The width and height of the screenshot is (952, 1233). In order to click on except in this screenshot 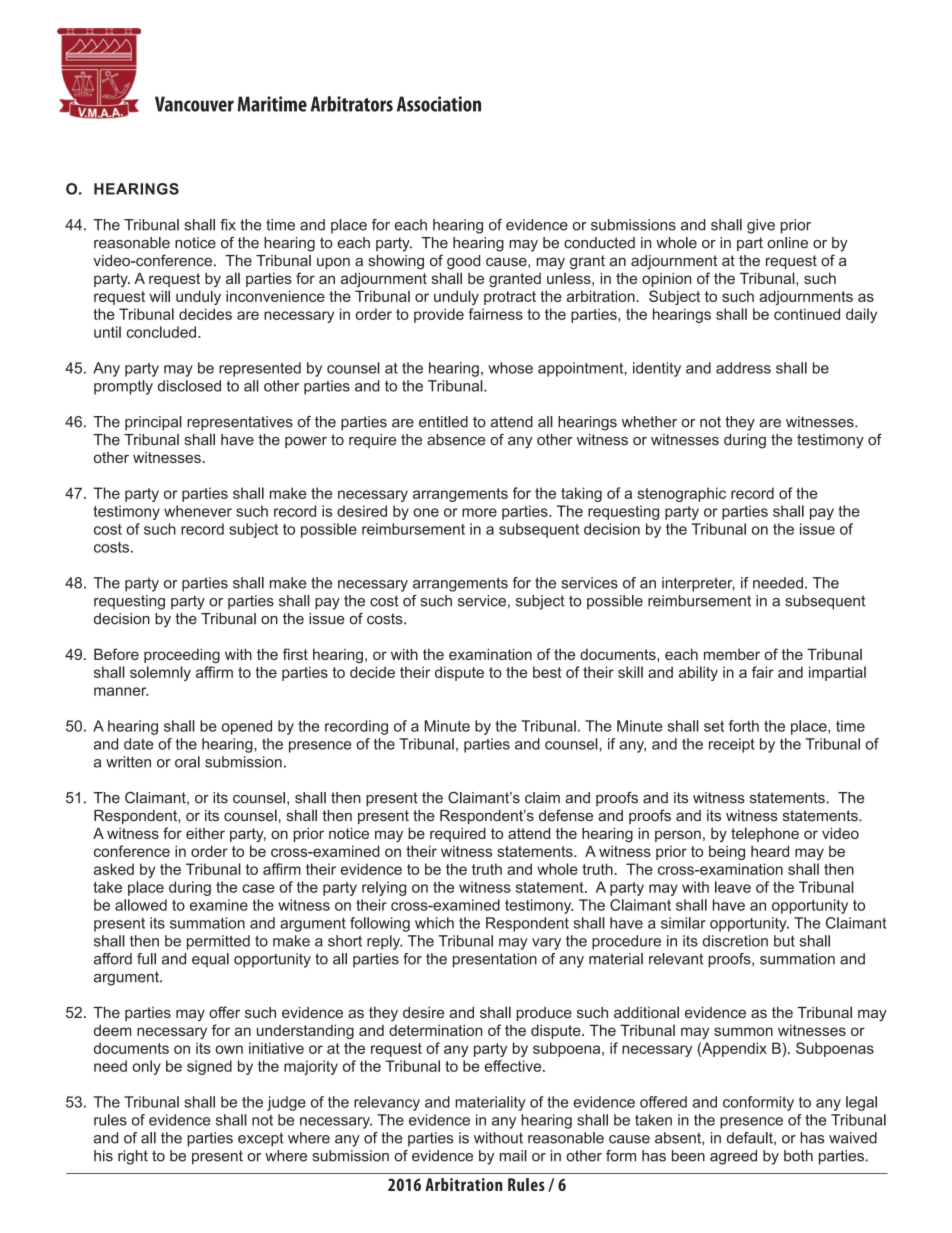, I will do `click(261, 1139)`.
